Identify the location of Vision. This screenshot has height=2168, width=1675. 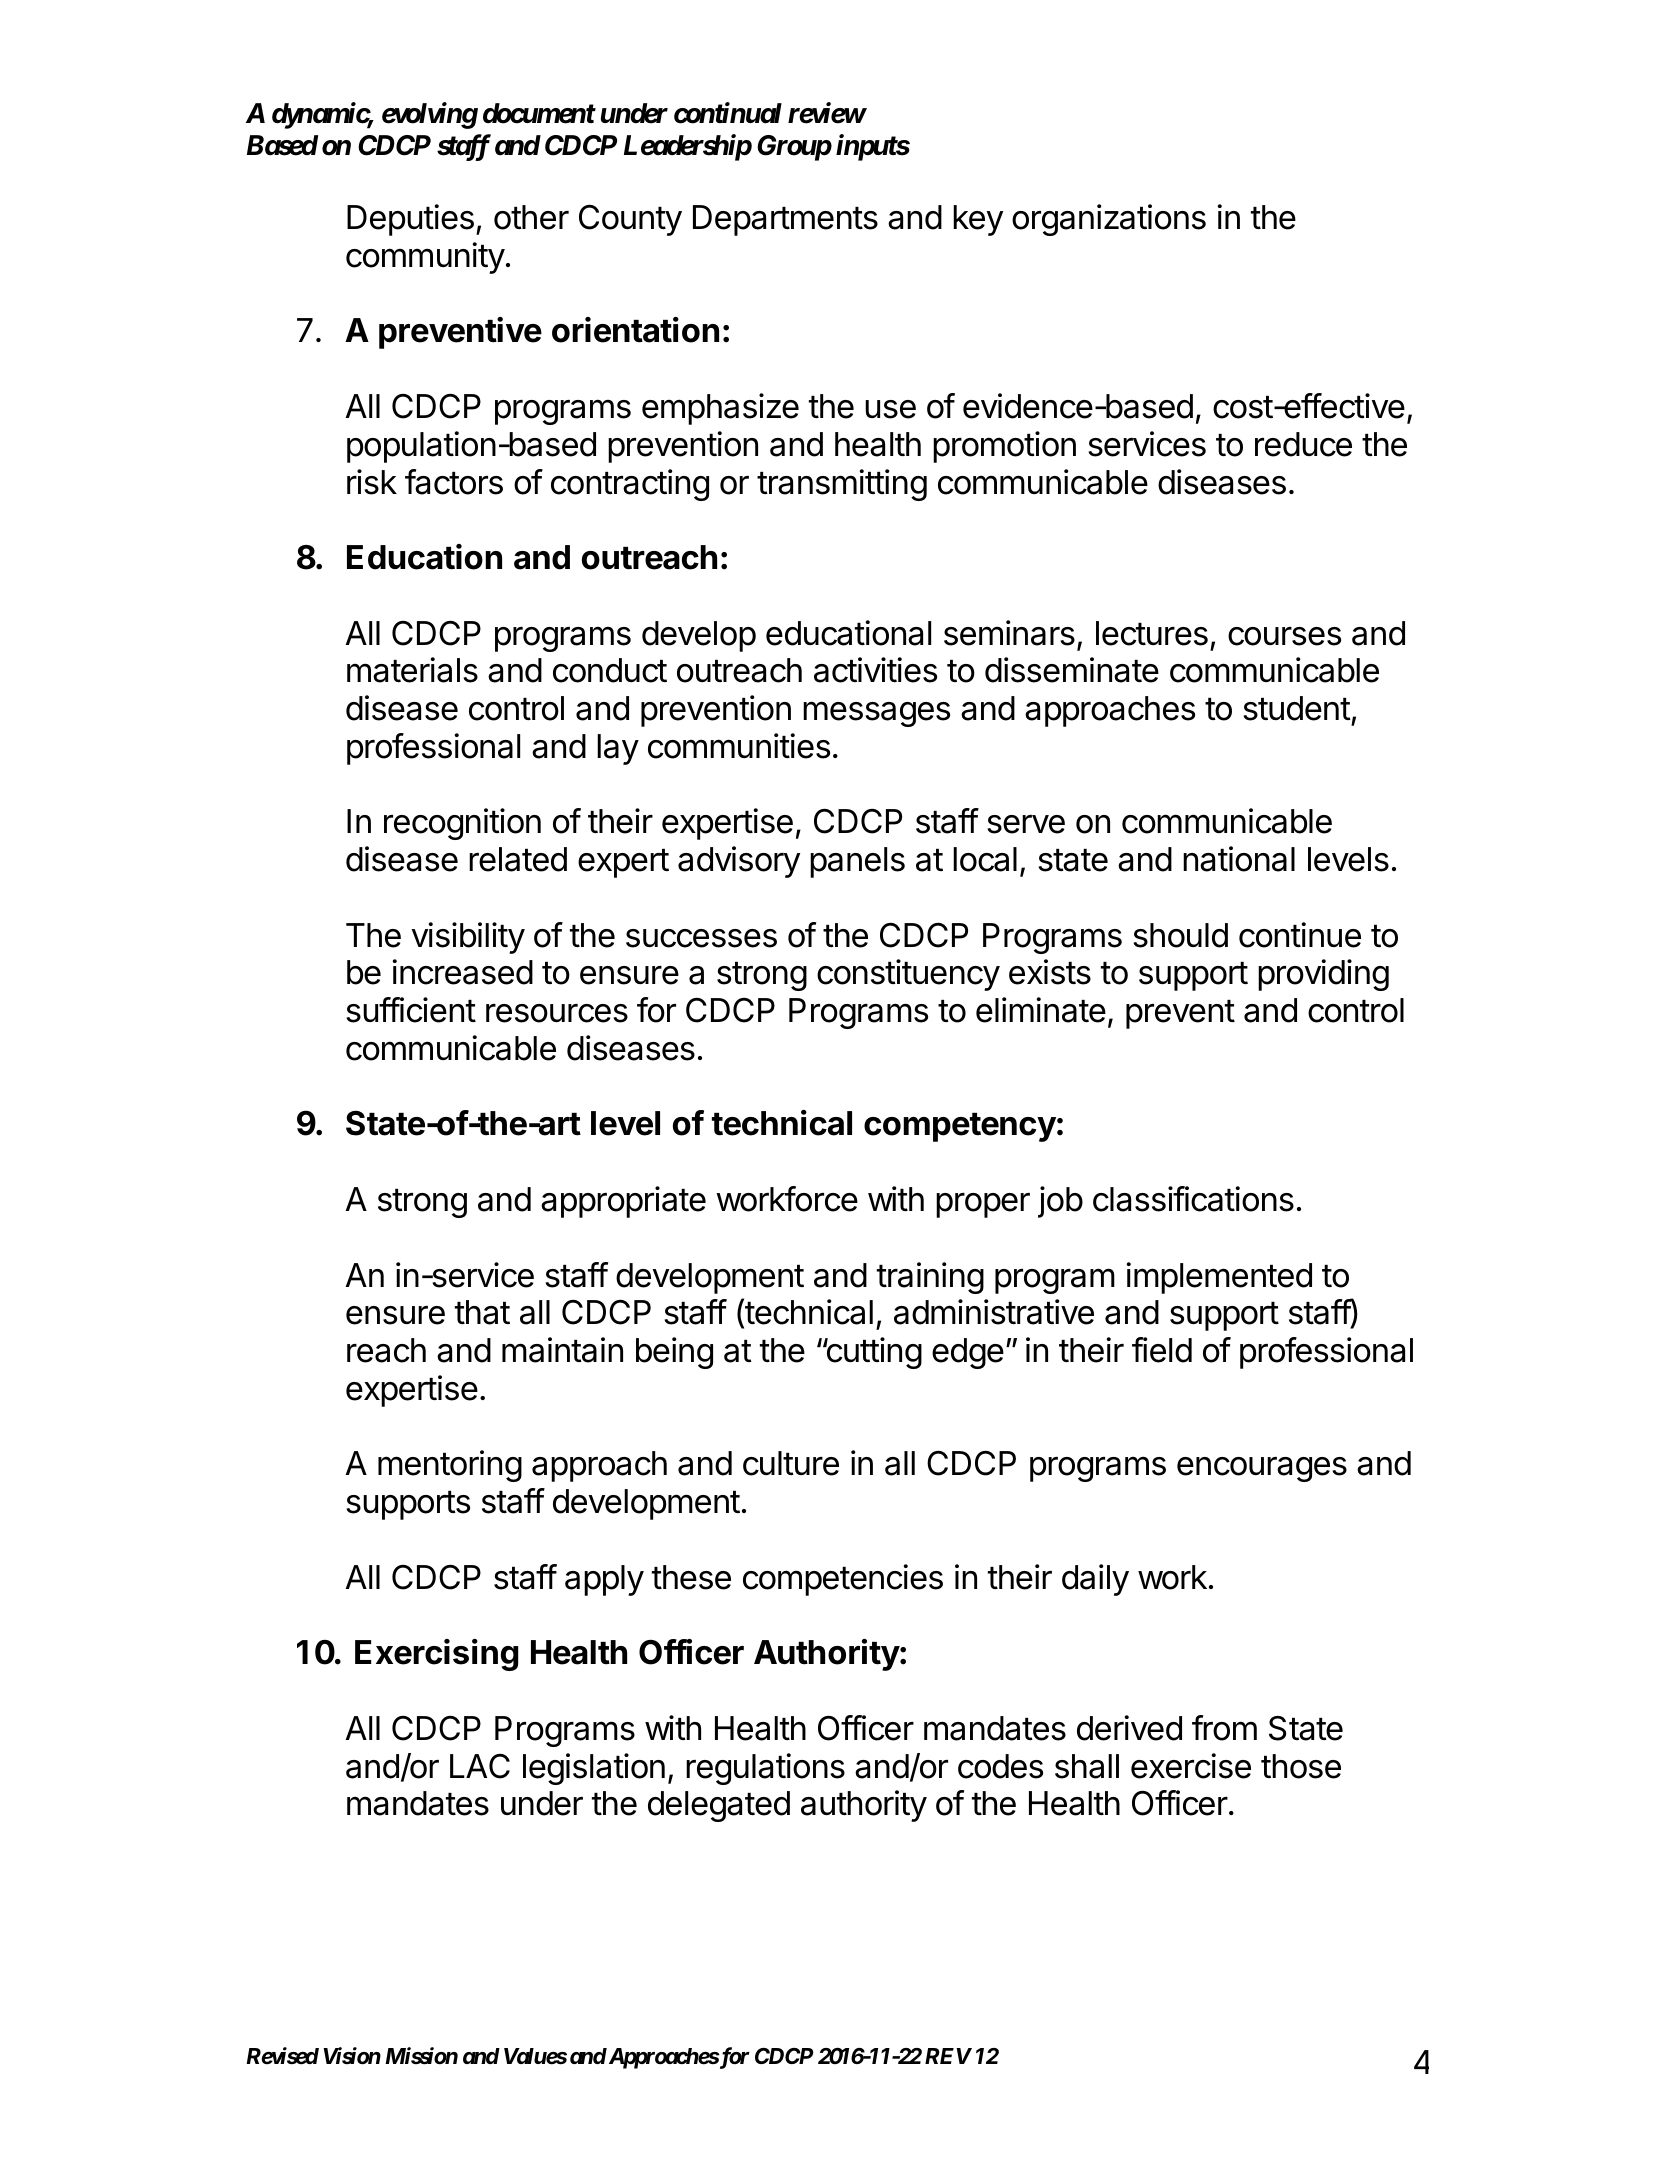
(352, 2056).
